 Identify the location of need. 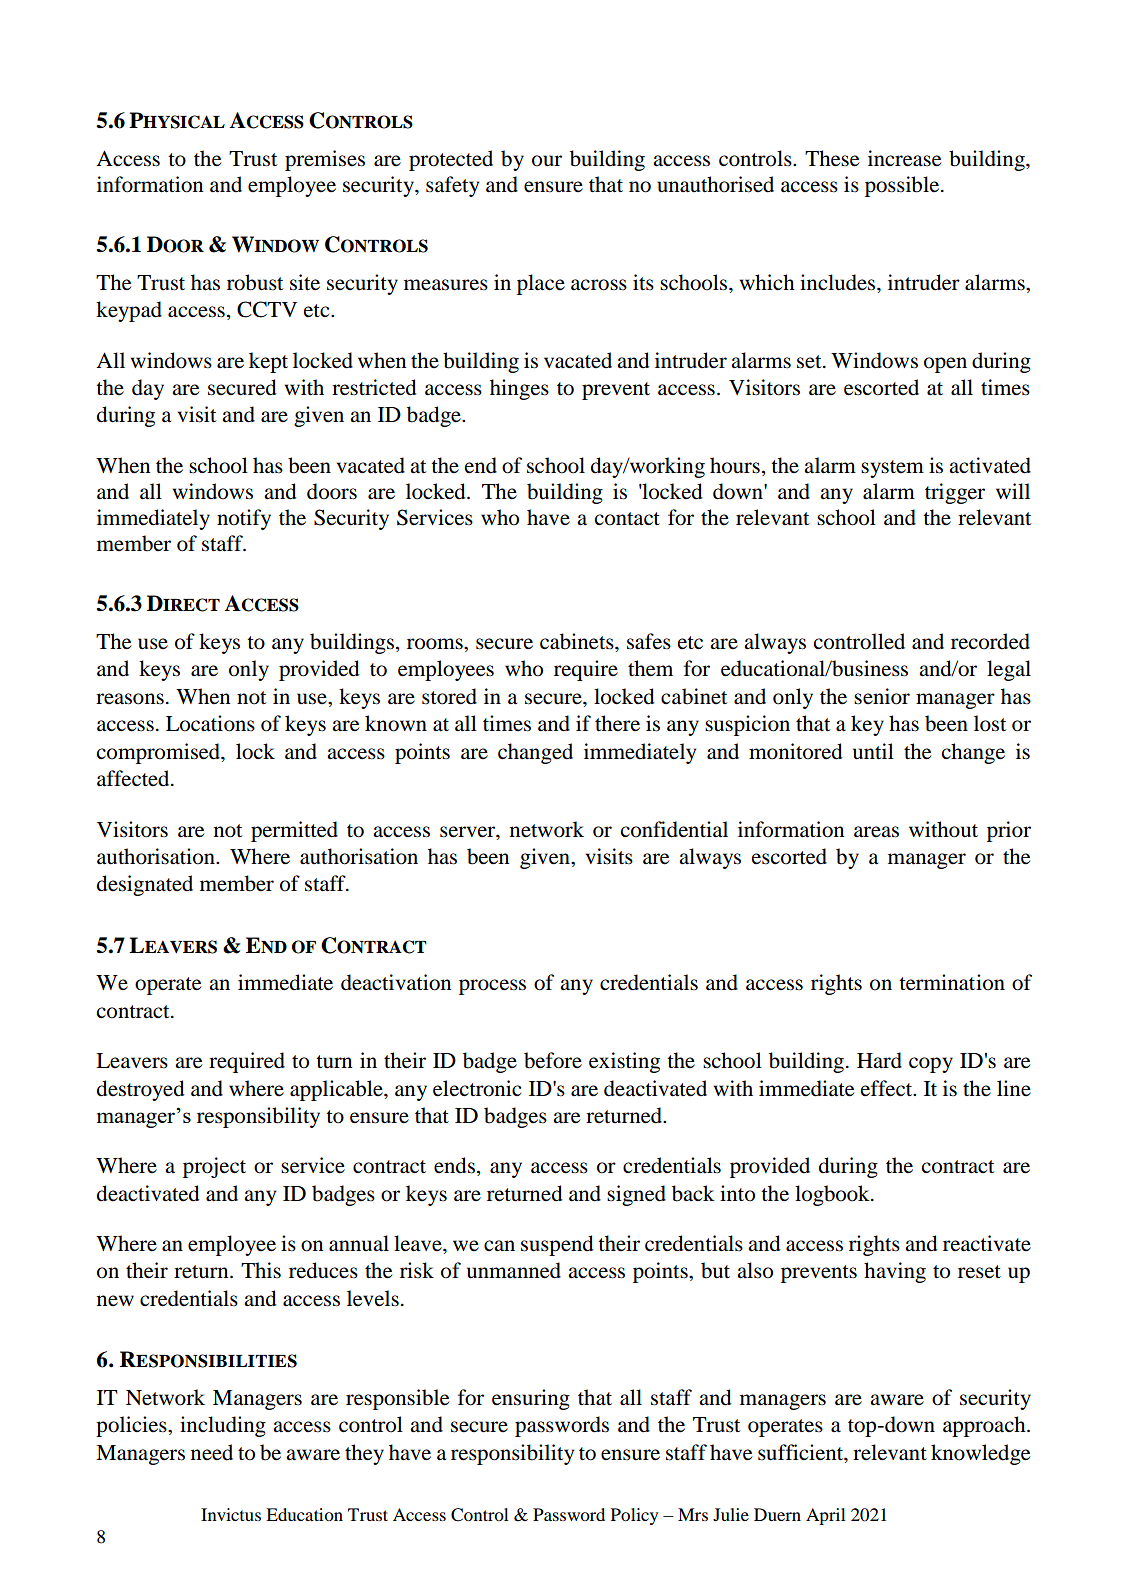
(212, 1452).
